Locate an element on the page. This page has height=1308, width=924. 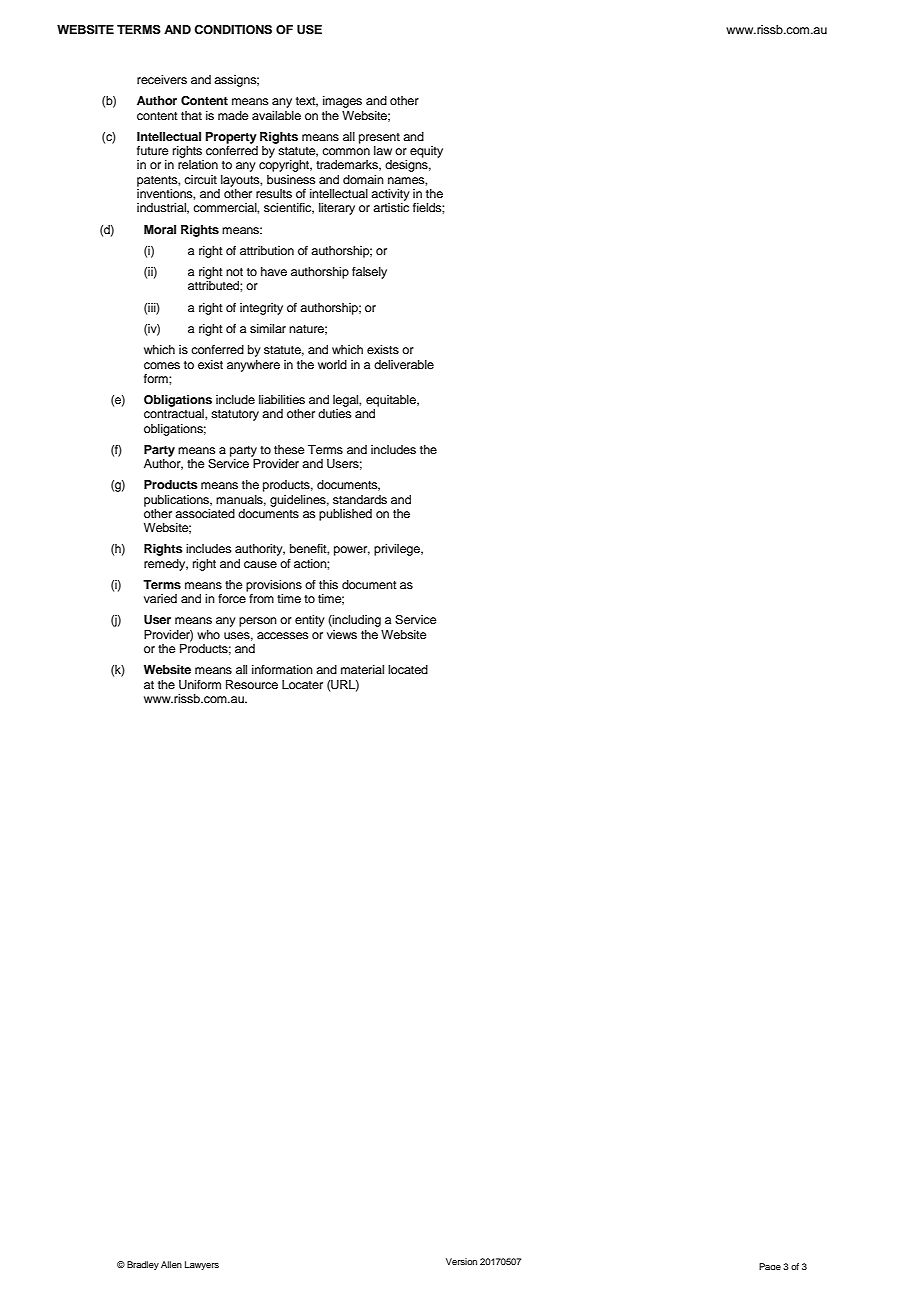
Lawyers is located at coordinates (202, 1265).
